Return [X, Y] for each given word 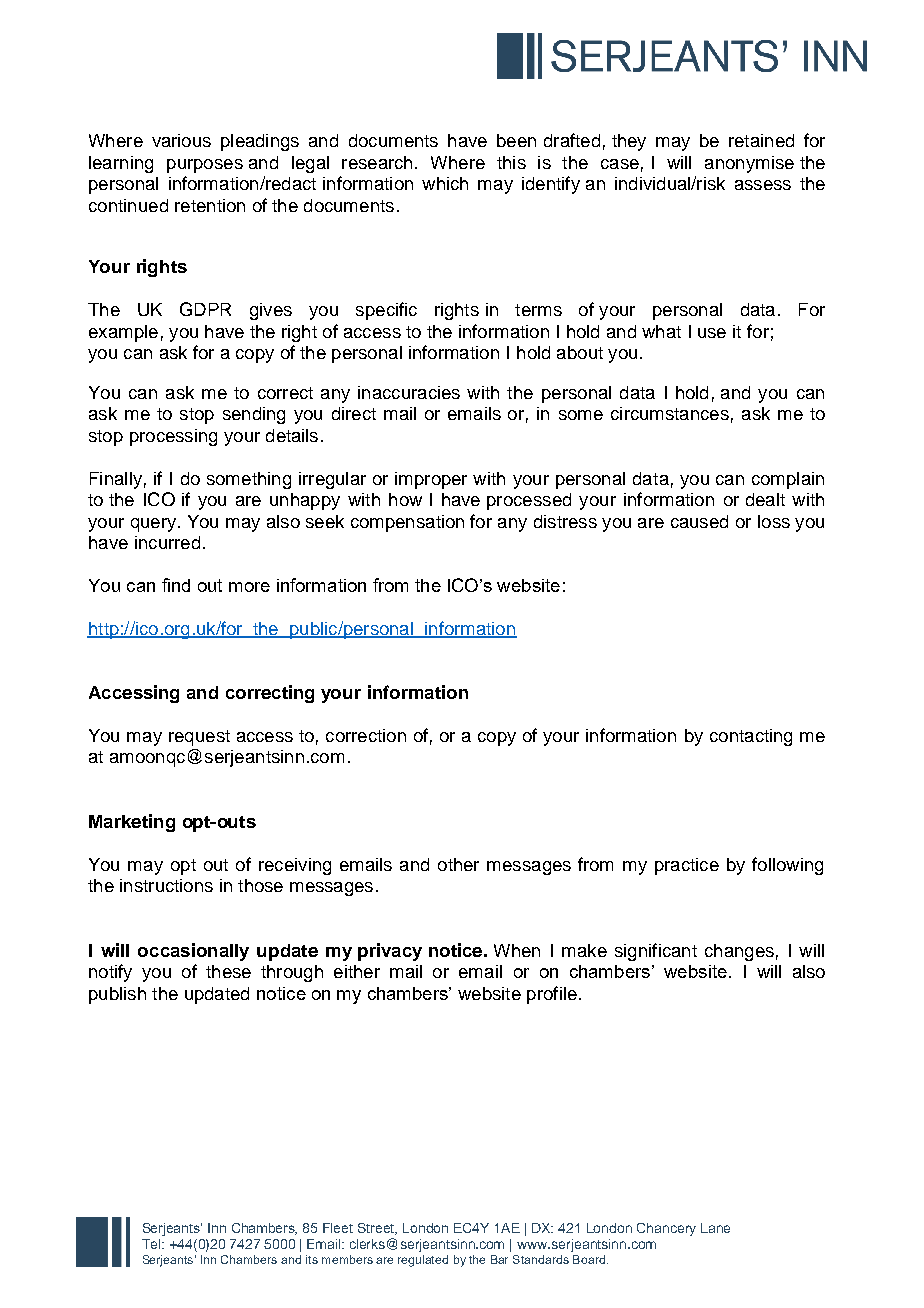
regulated [423, 1261]
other [458, 864]
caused [699, 521]
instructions [166, 885]
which [445, 183]
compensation [407, 523]
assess [763, 185]
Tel [152, 1244]
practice [687, 866]
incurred [167, 542]
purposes [205, 166]
